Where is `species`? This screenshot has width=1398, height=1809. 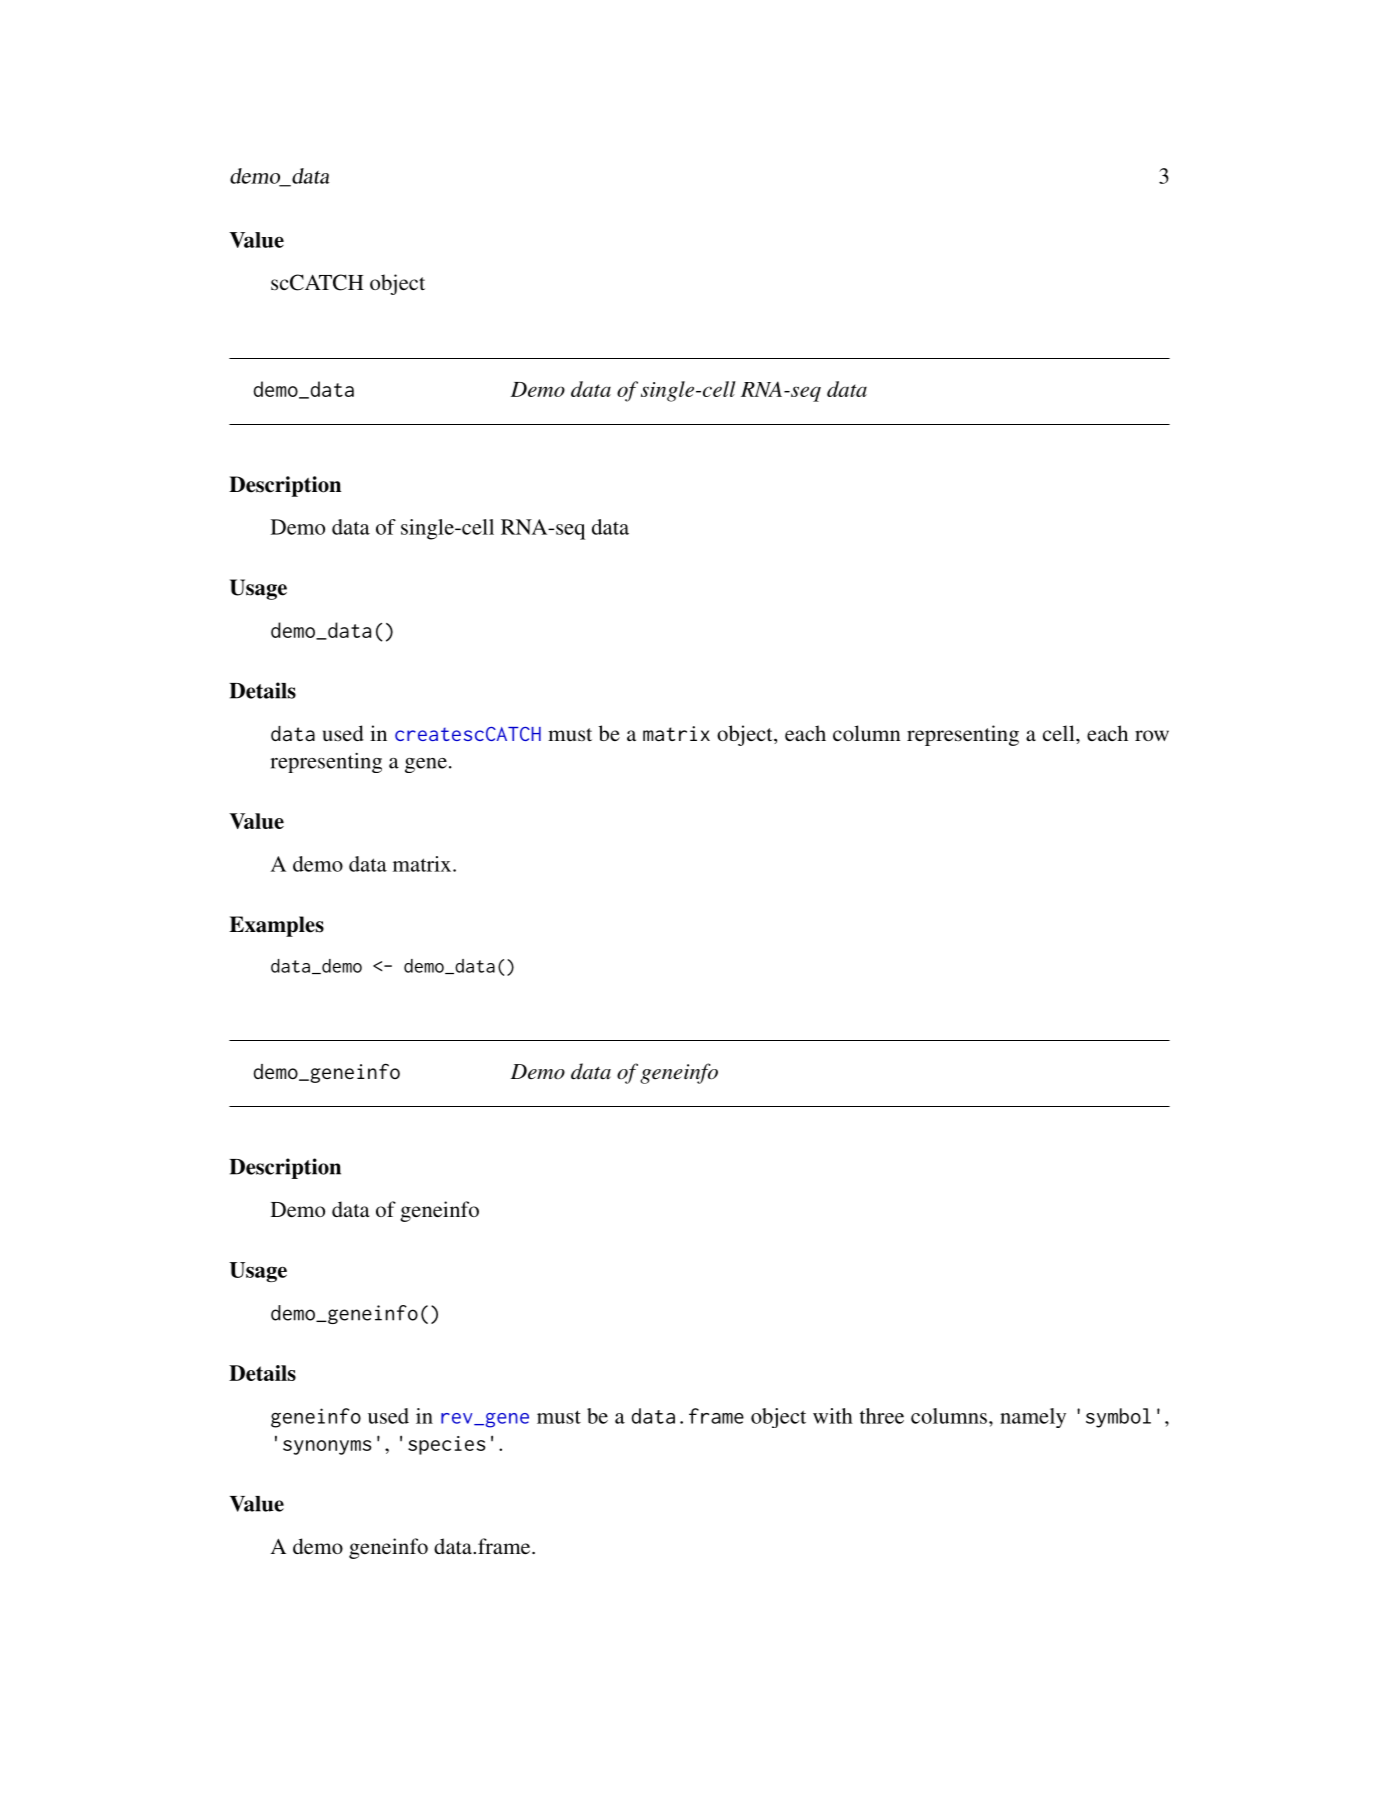 species is located at coordinates (447, 1445).
